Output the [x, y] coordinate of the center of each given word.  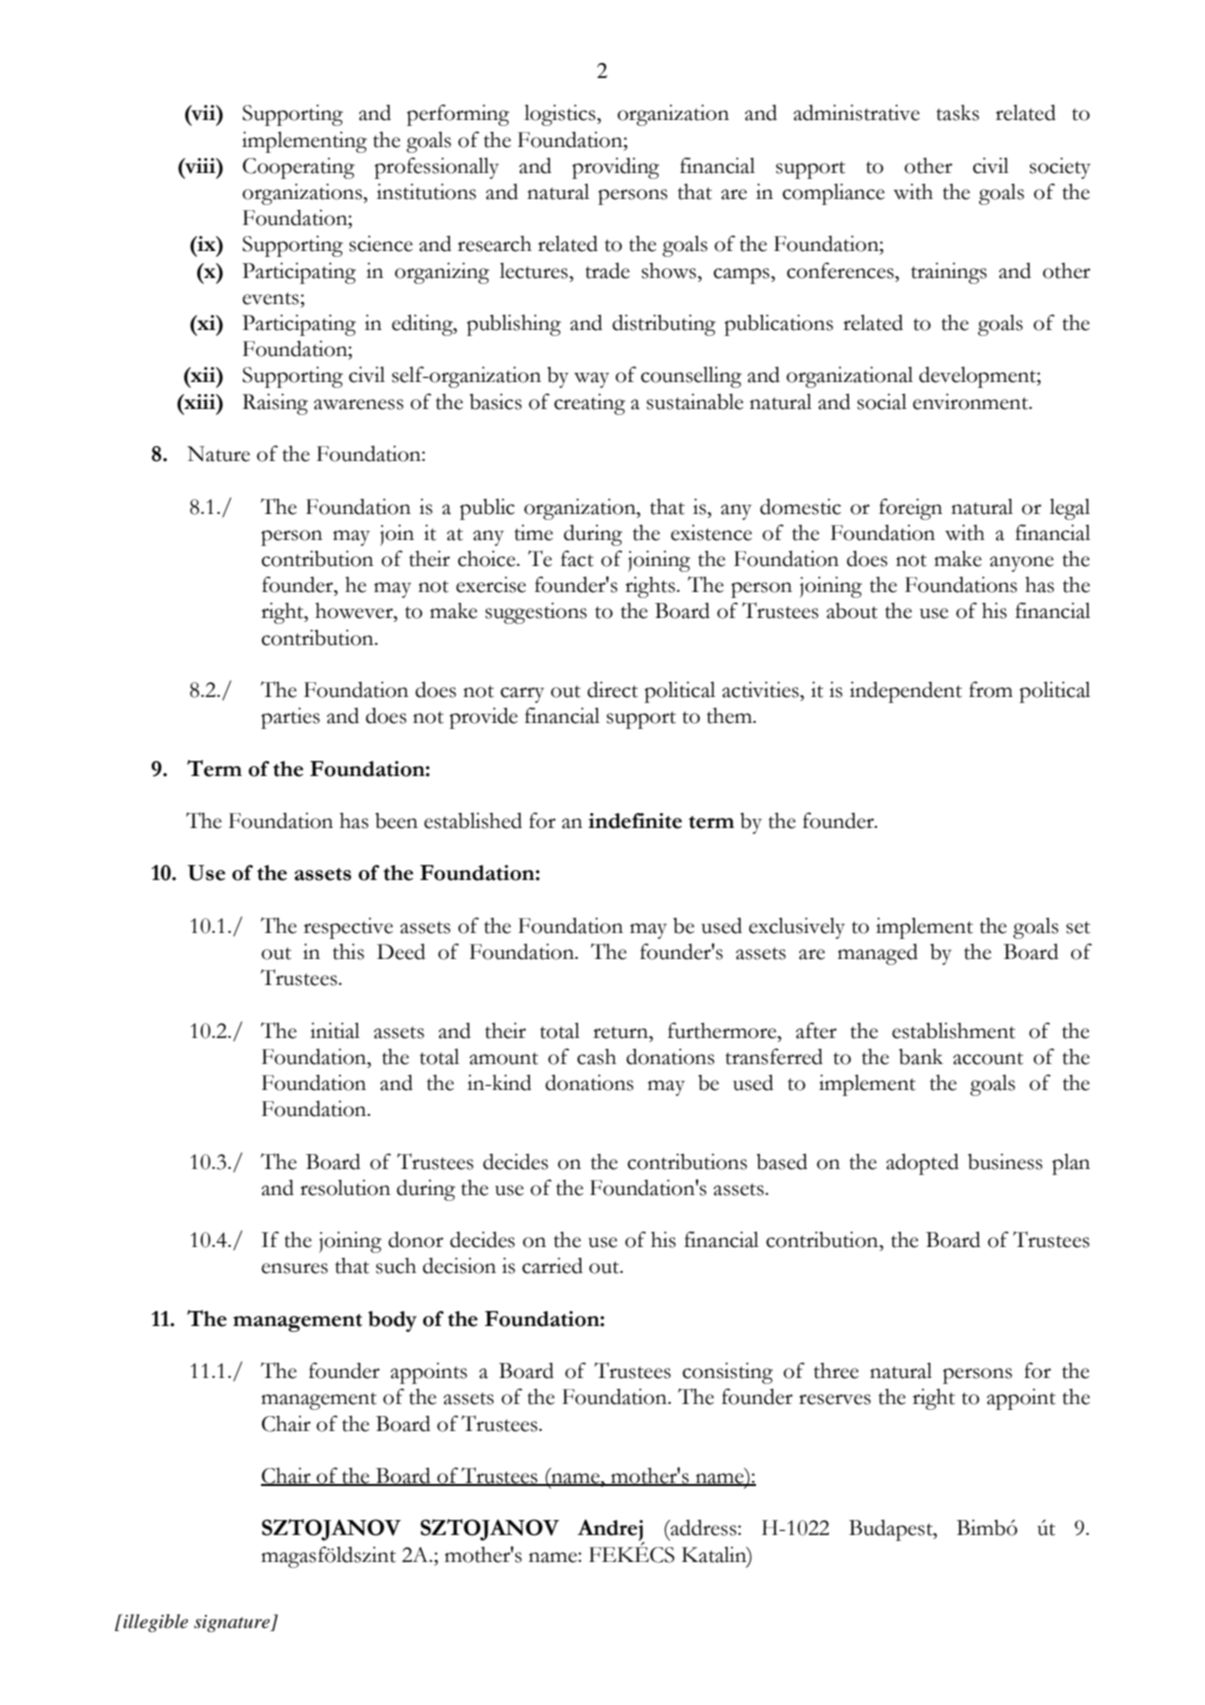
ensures [294, 1268]
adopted [922, 1164]
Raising [275, 404]
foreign [910, 509]
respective [348, 928]
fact [577, 558]
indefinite [635, 821]
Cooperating [299, 168]
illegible [154, 1623]
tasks [957, 112]
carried [552, 1265]
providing [615, 168]
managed [878, 954]
